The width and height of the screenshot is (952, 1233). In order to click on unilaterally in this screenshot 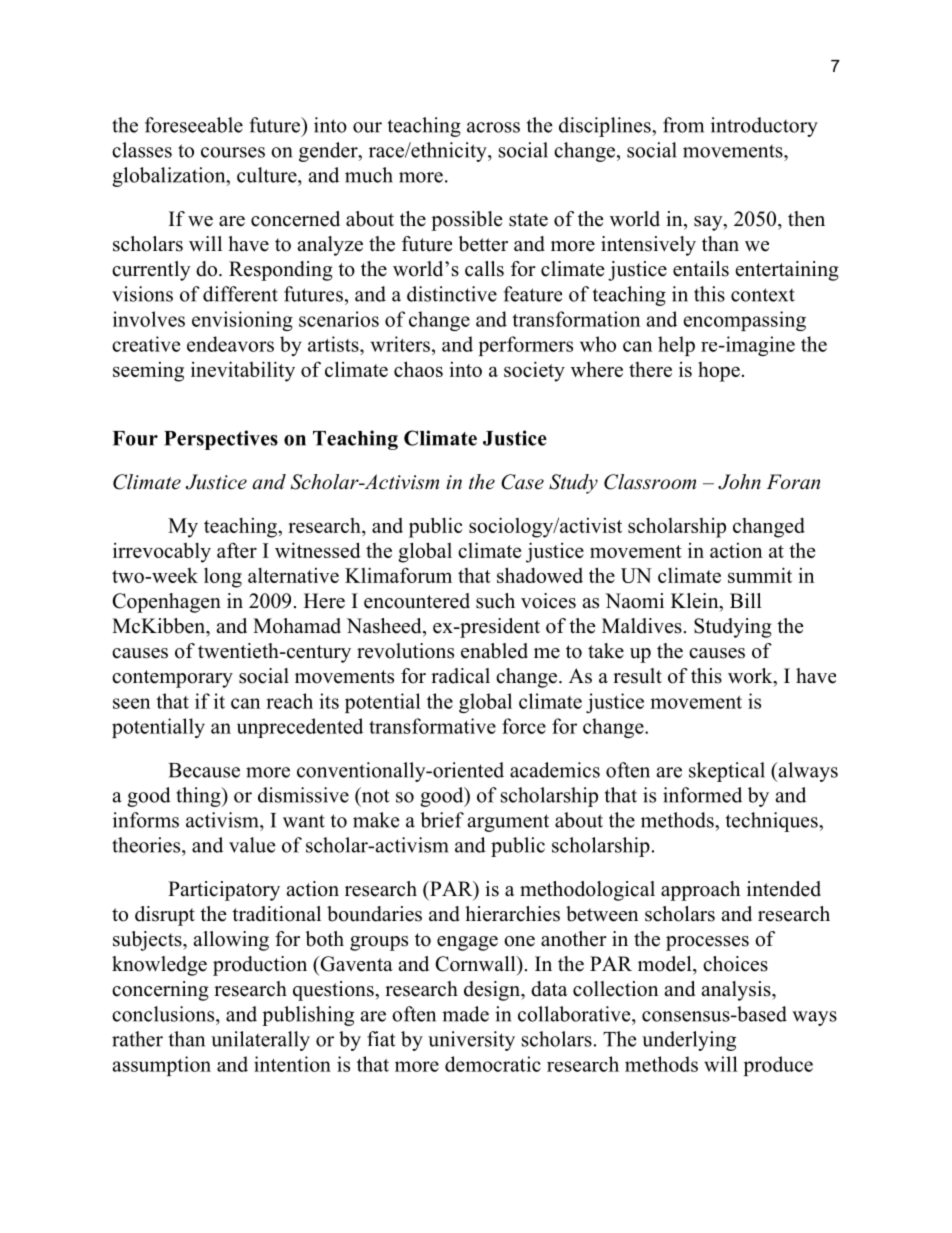, I will do `click(260, 1041)`.
